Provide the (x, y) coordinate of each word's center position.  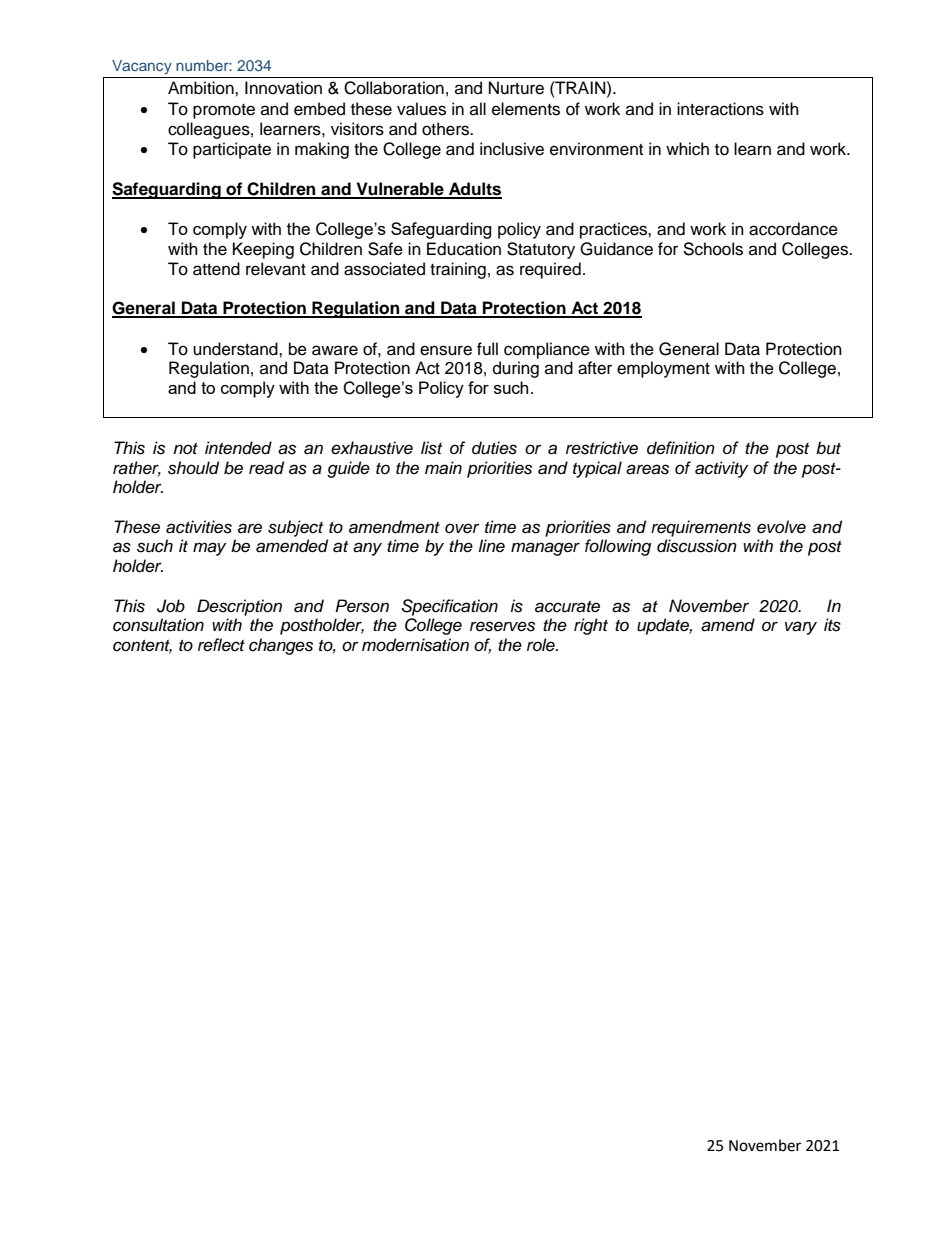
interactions (720, 109)
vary (801, 628)
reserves (502, 626)
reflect (221, 645)
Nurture (516, 88)
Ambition (202, 88)
